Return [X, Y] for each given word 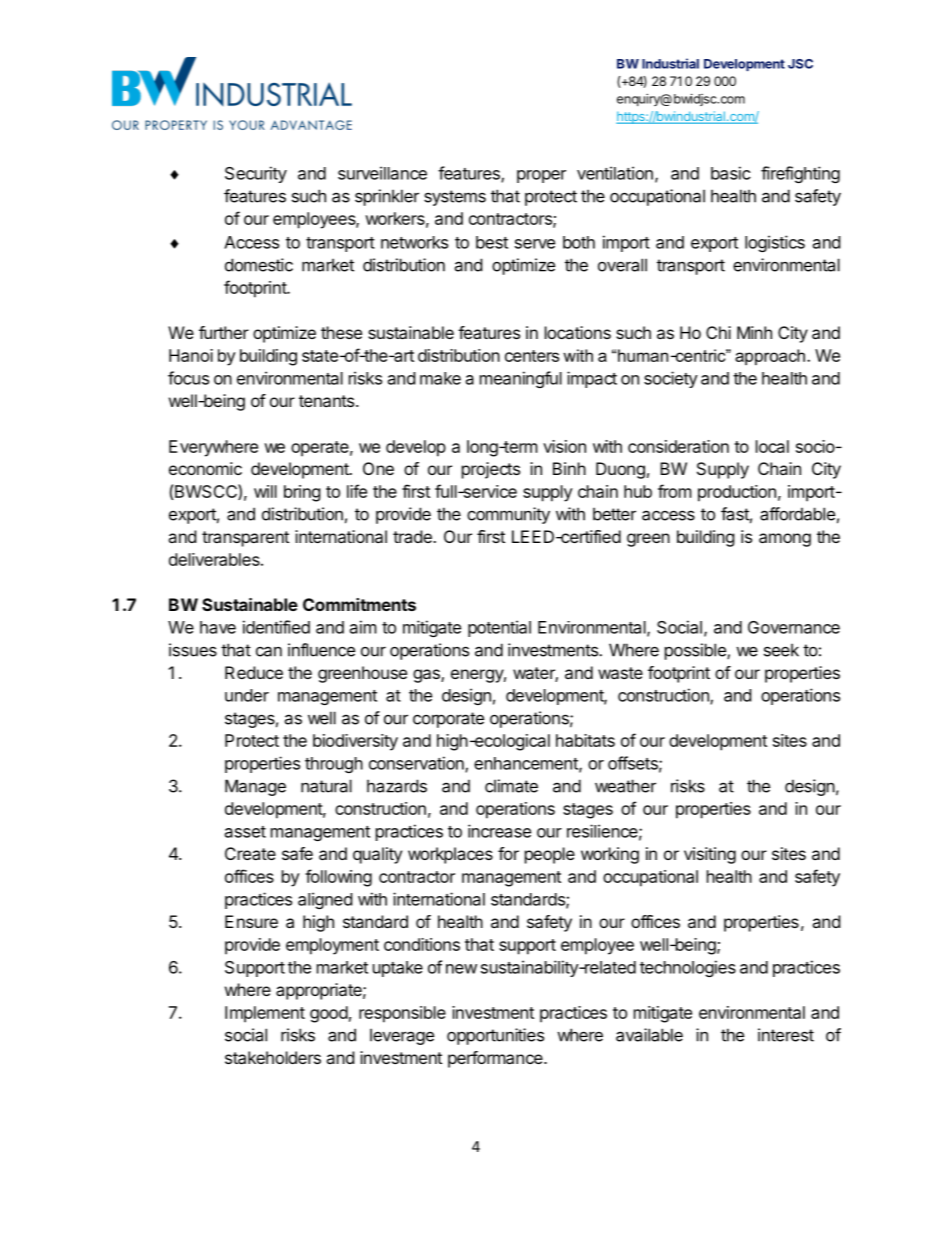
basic [731, 173]
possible [696, 651]
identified [276, 627]
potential [499, 628]
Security [256, 174]
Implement [265, 1014]
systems [455, 198]
